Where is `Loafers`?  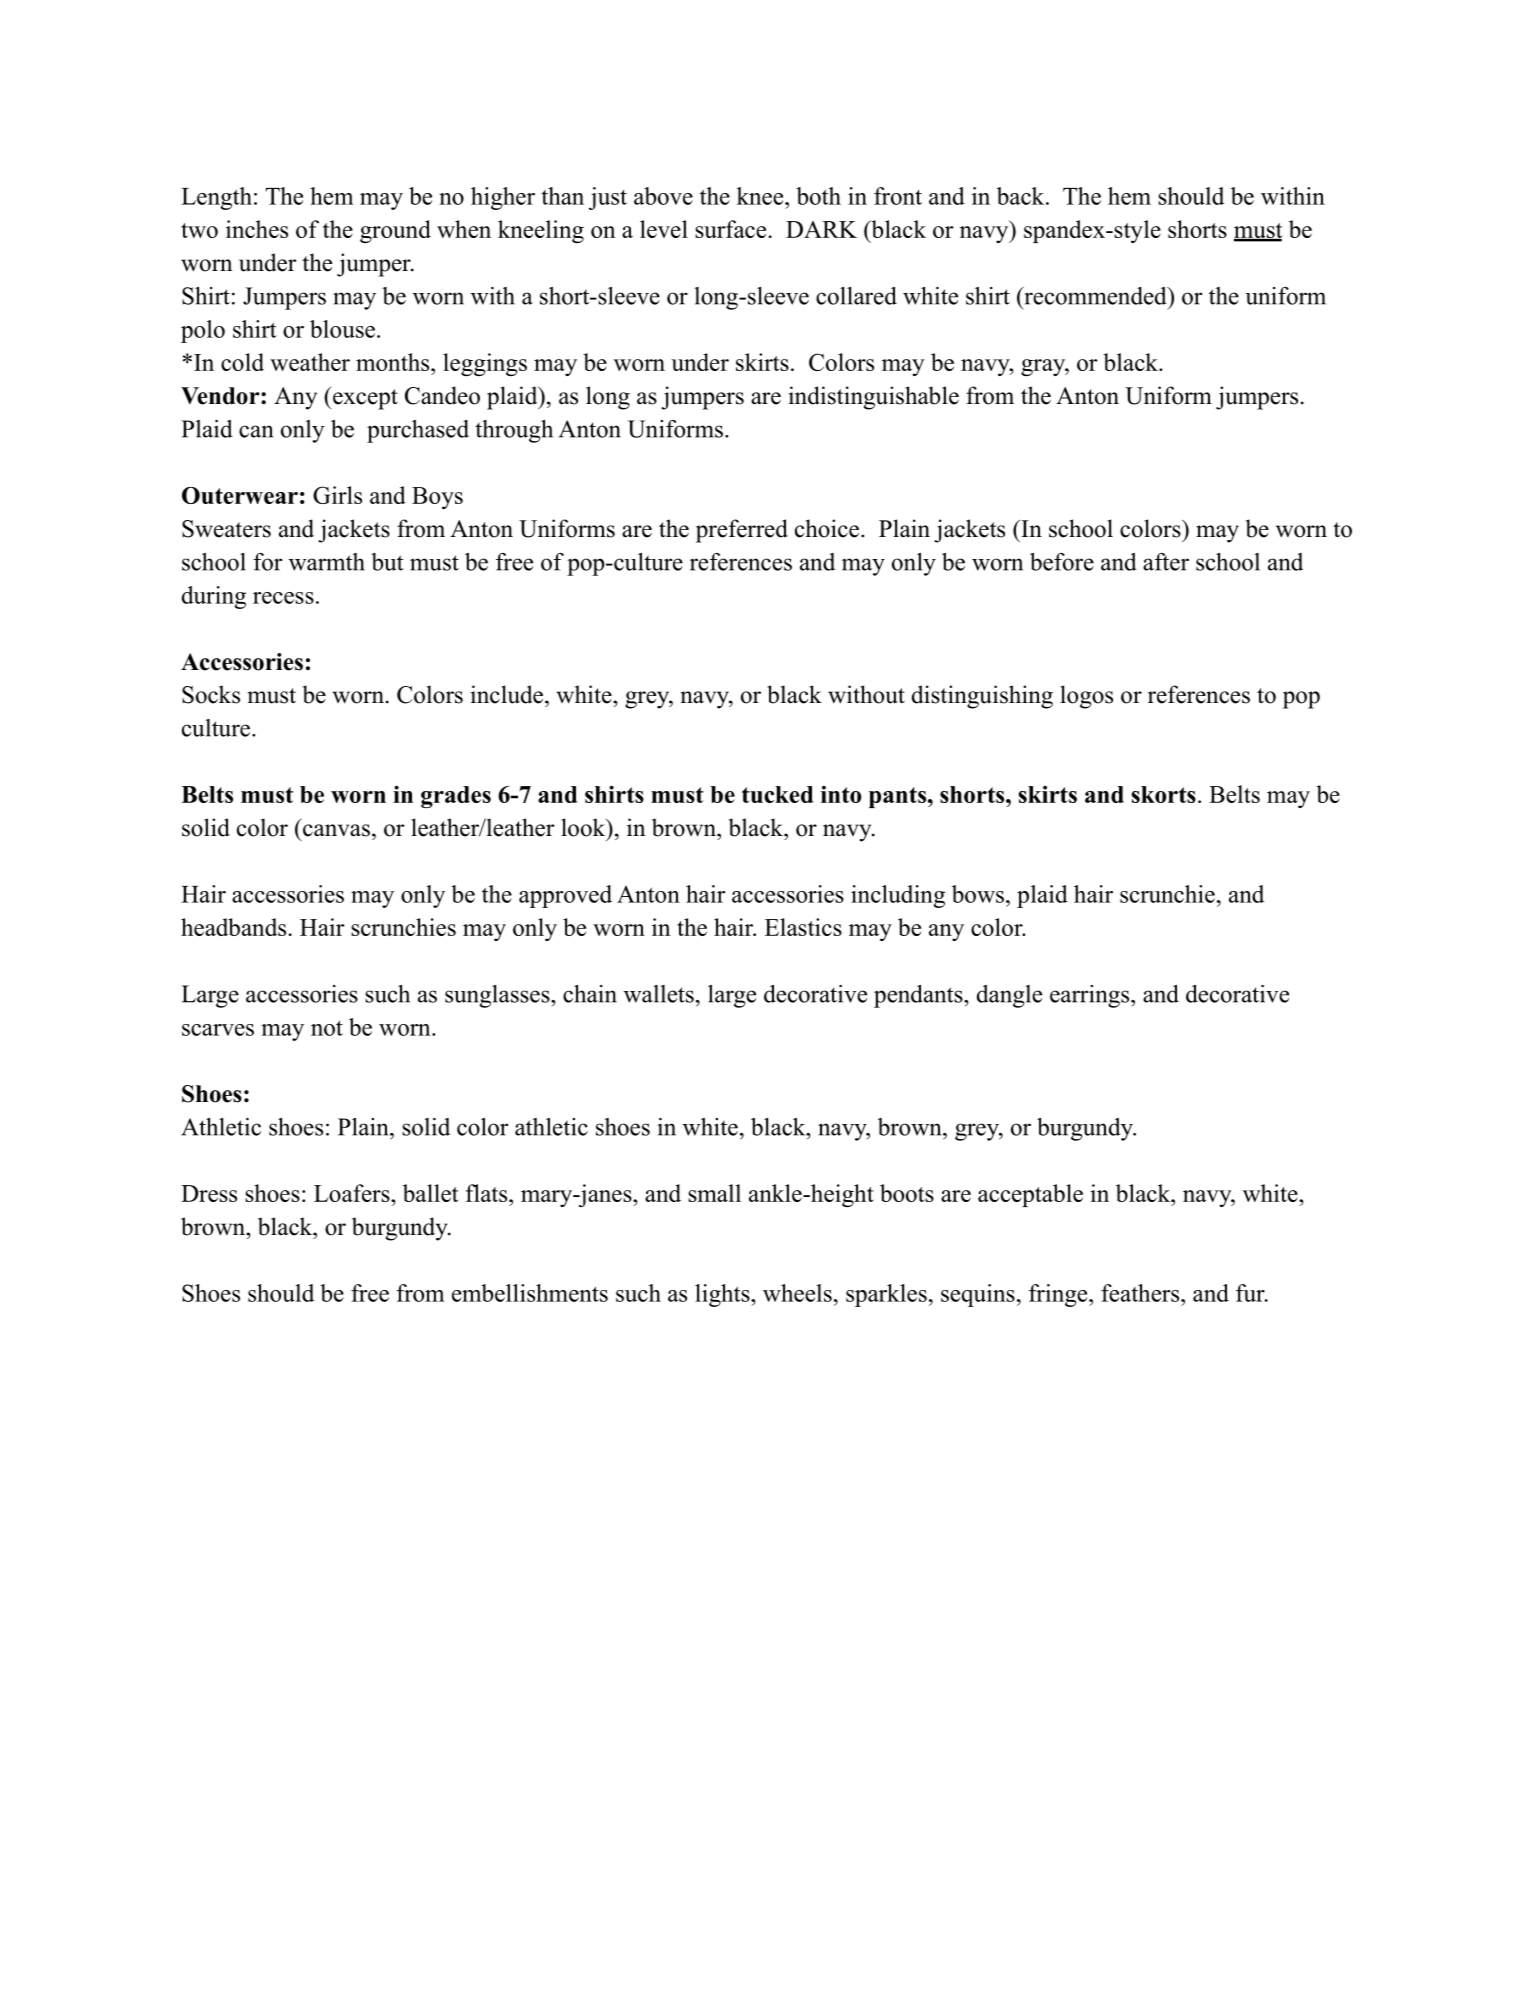 Loafers is located at coordinates (353, 1193).
